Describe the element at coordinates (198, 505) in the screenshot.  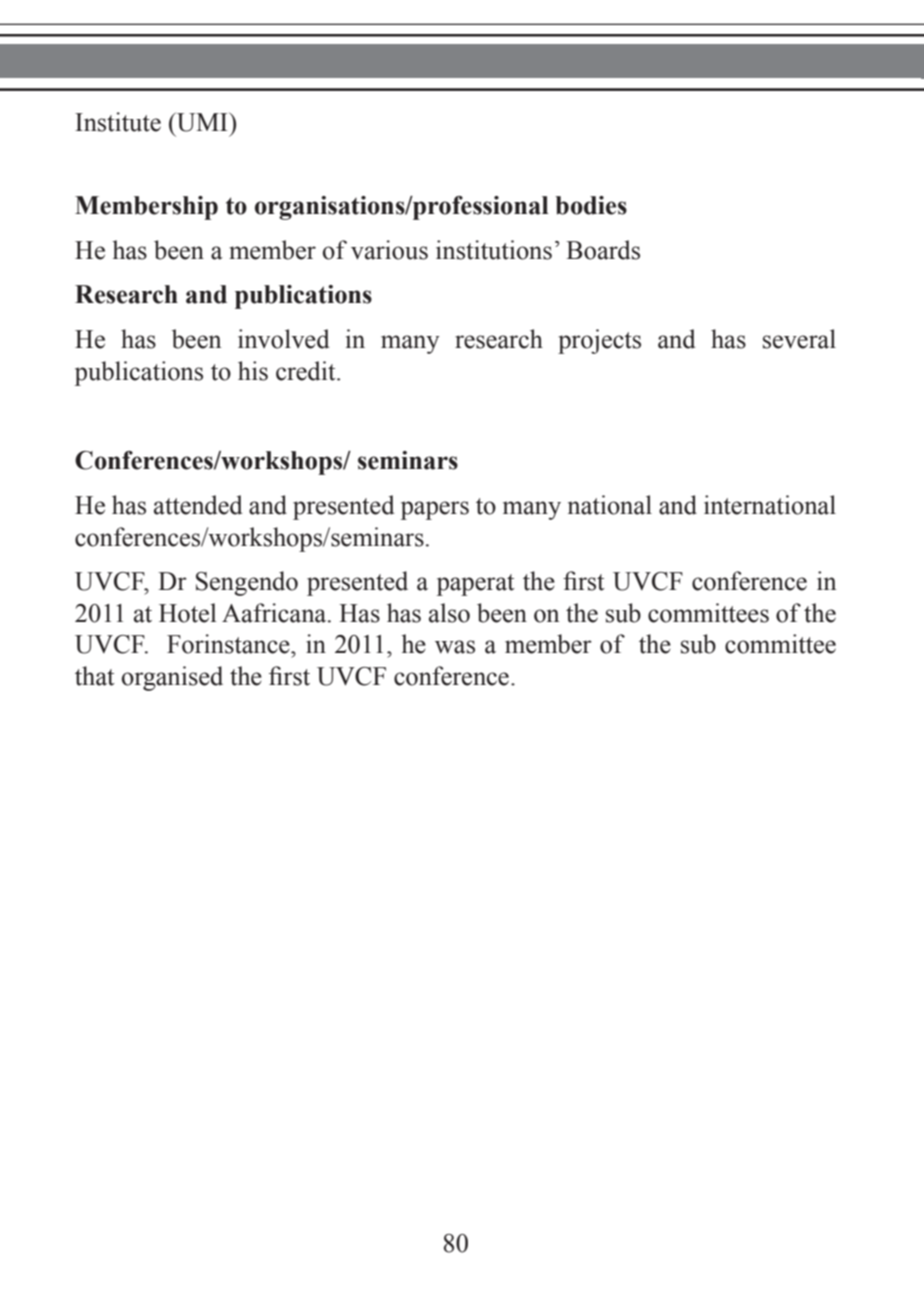
I see `attended` at that location.
